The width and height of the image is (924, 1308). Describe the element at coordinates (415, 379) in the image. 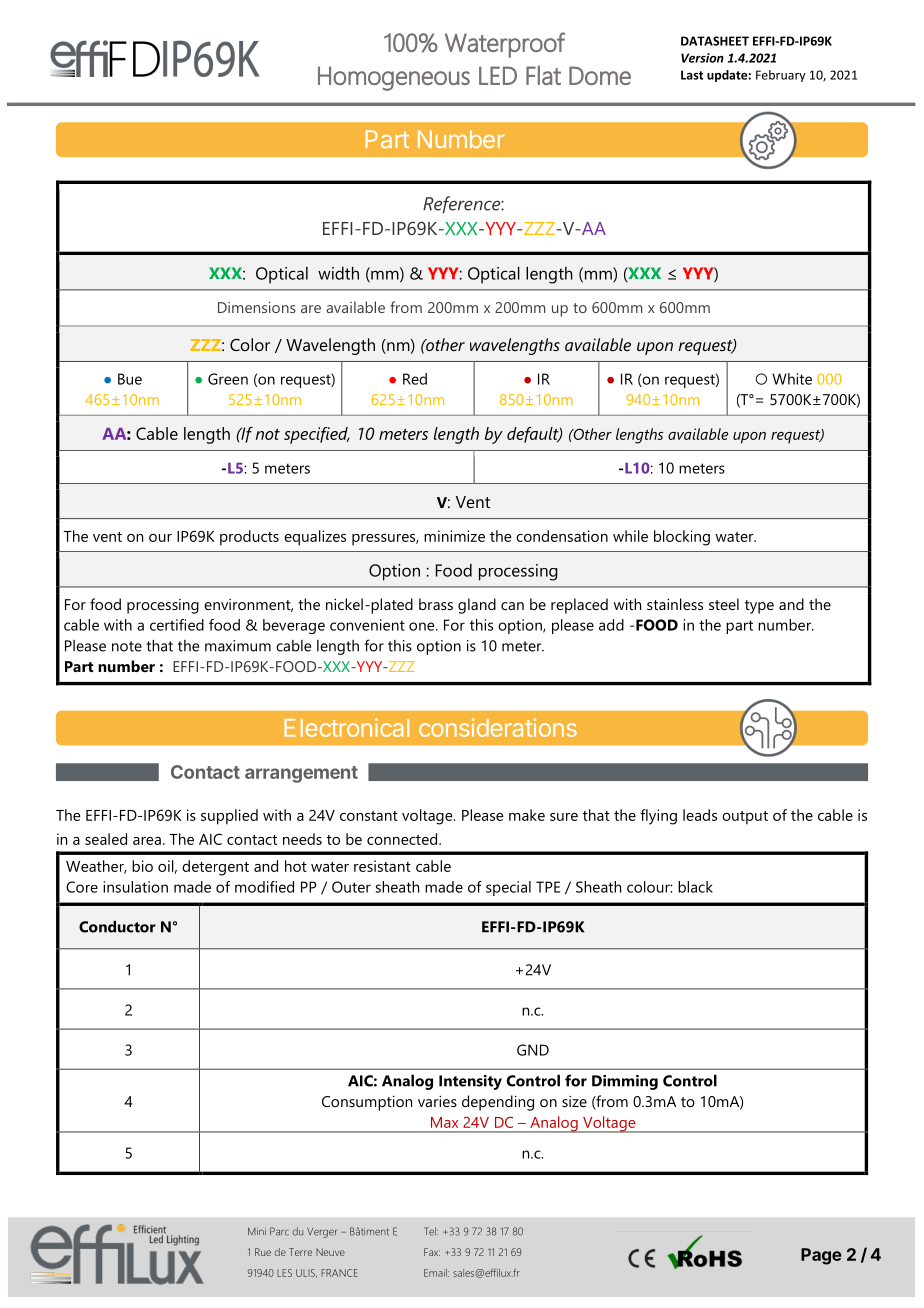

I see `Red` at that location.
